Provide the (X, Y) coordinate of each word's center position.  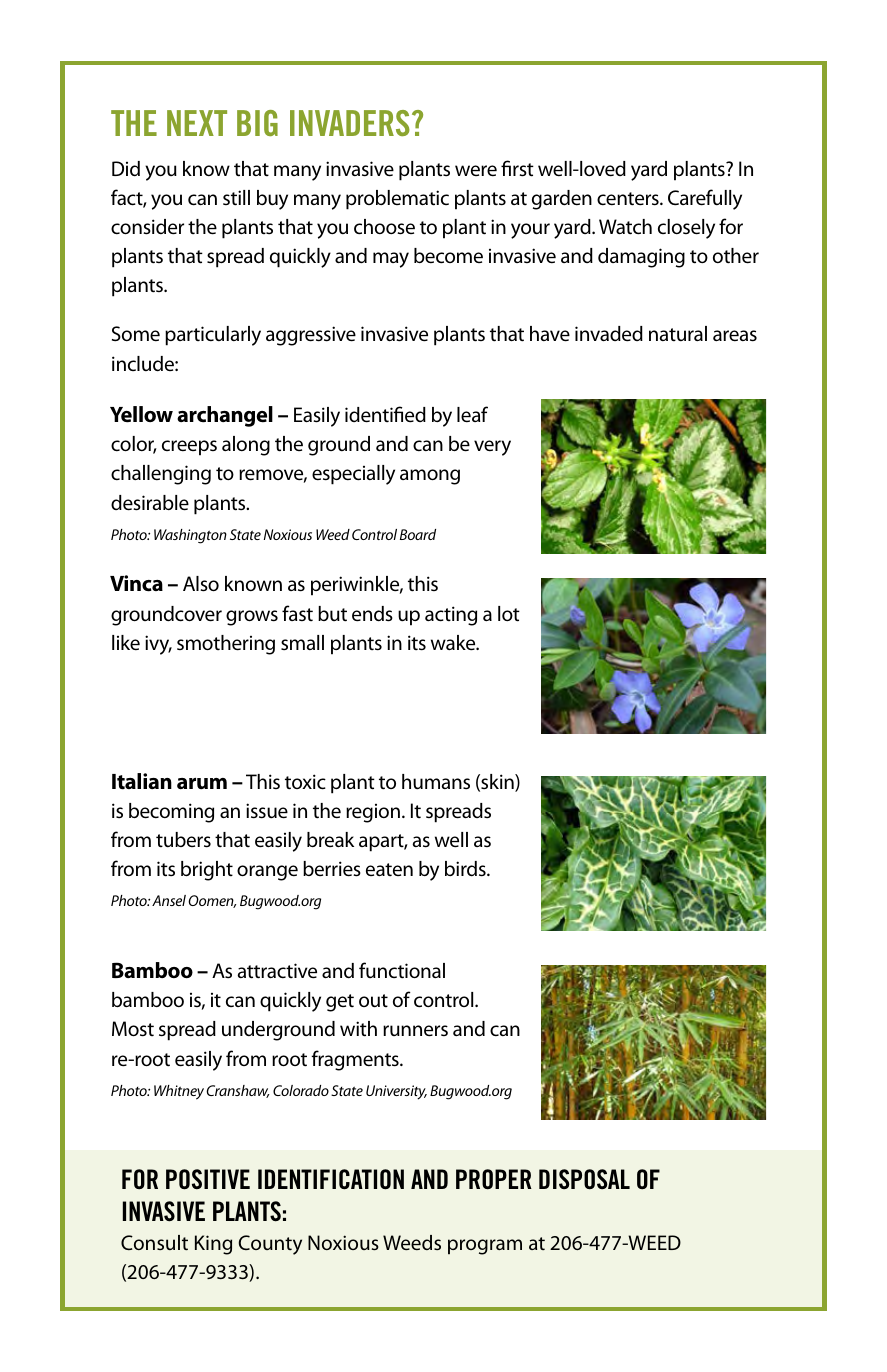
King (213, 1245)
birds (466, 869)
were (476, 171)
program (485, 1247)
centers (629, 199)
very (492, 448)
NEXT (197, 123)
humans (436, 782)
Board (418, 534)
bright (207, 871)
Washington (190, 536)
